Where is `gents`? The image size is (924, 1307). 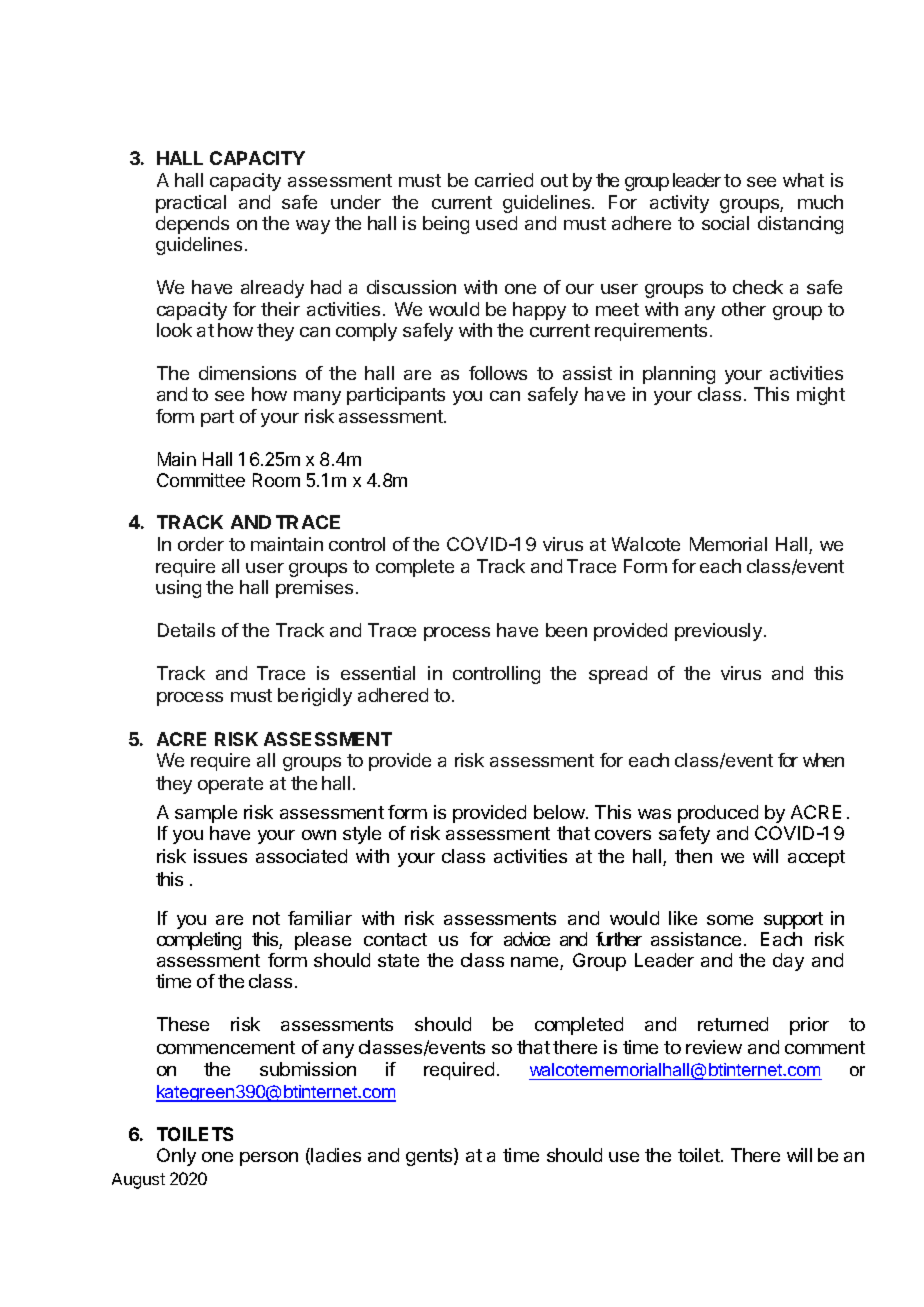 gents is located at coordinates (430, 1157).
